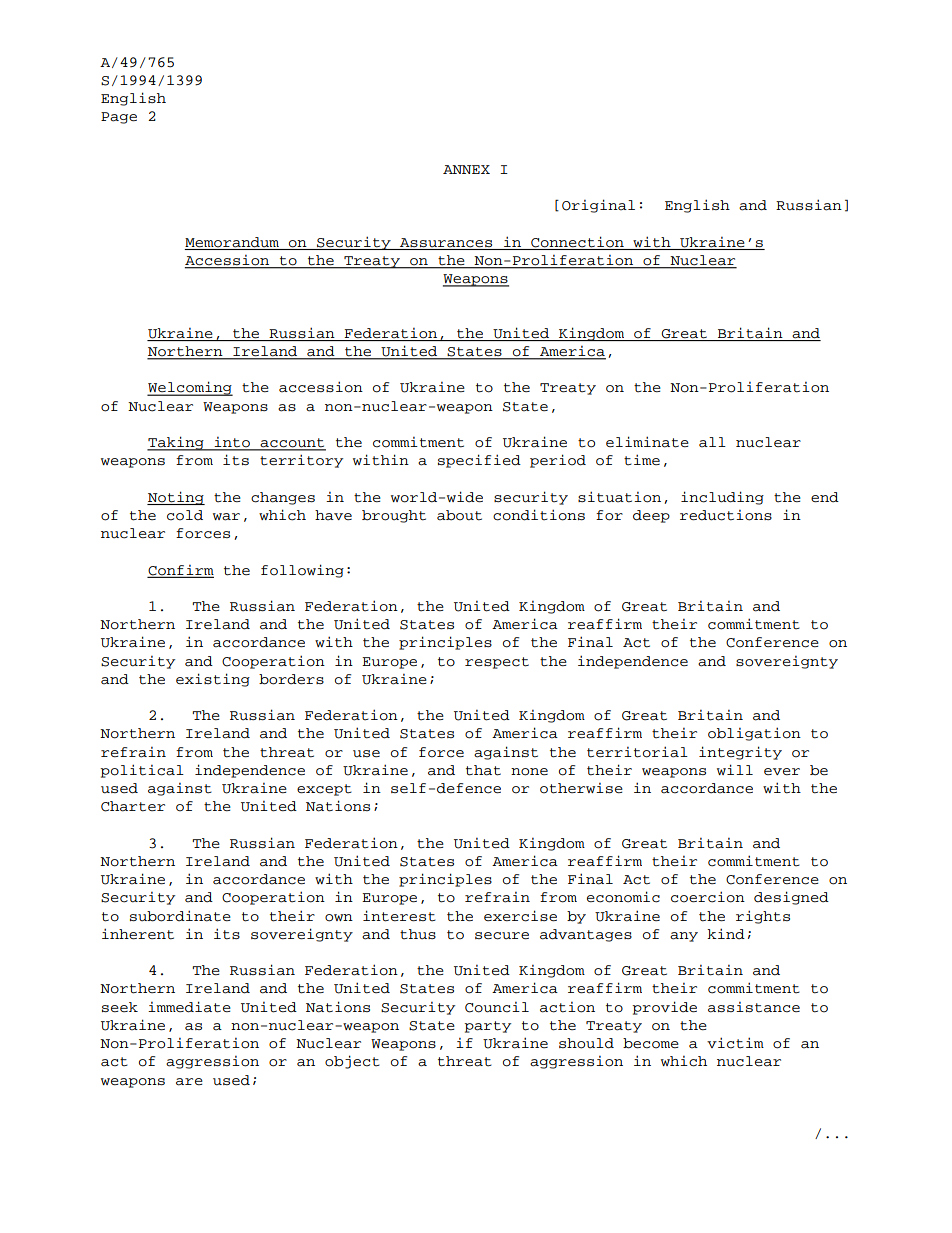 This screenshot has width=952, height=1233. I want to click on are, so click(189, 1082).
